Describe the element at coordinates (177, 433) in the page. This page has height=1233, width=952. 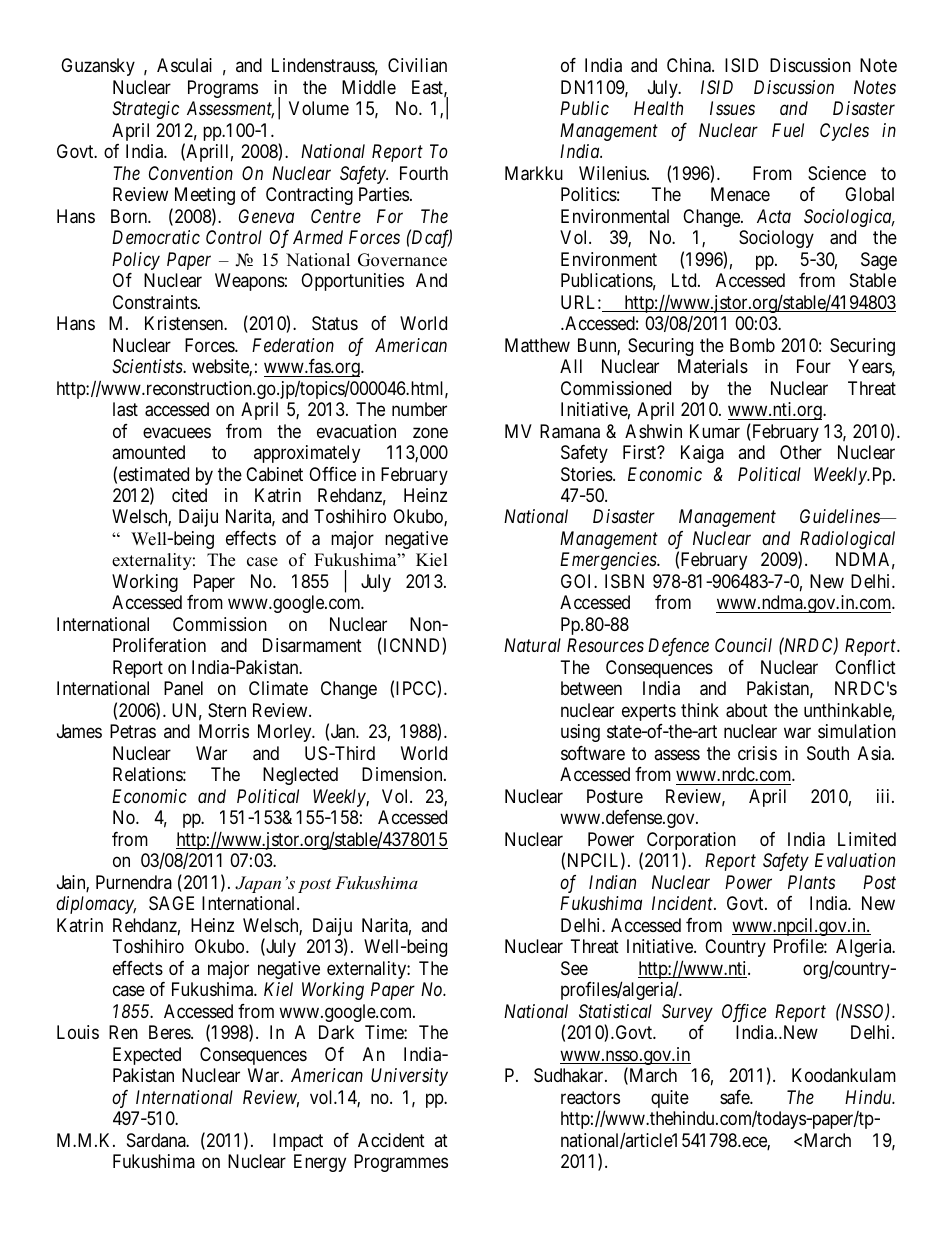
I see `evacuees` at that location.
